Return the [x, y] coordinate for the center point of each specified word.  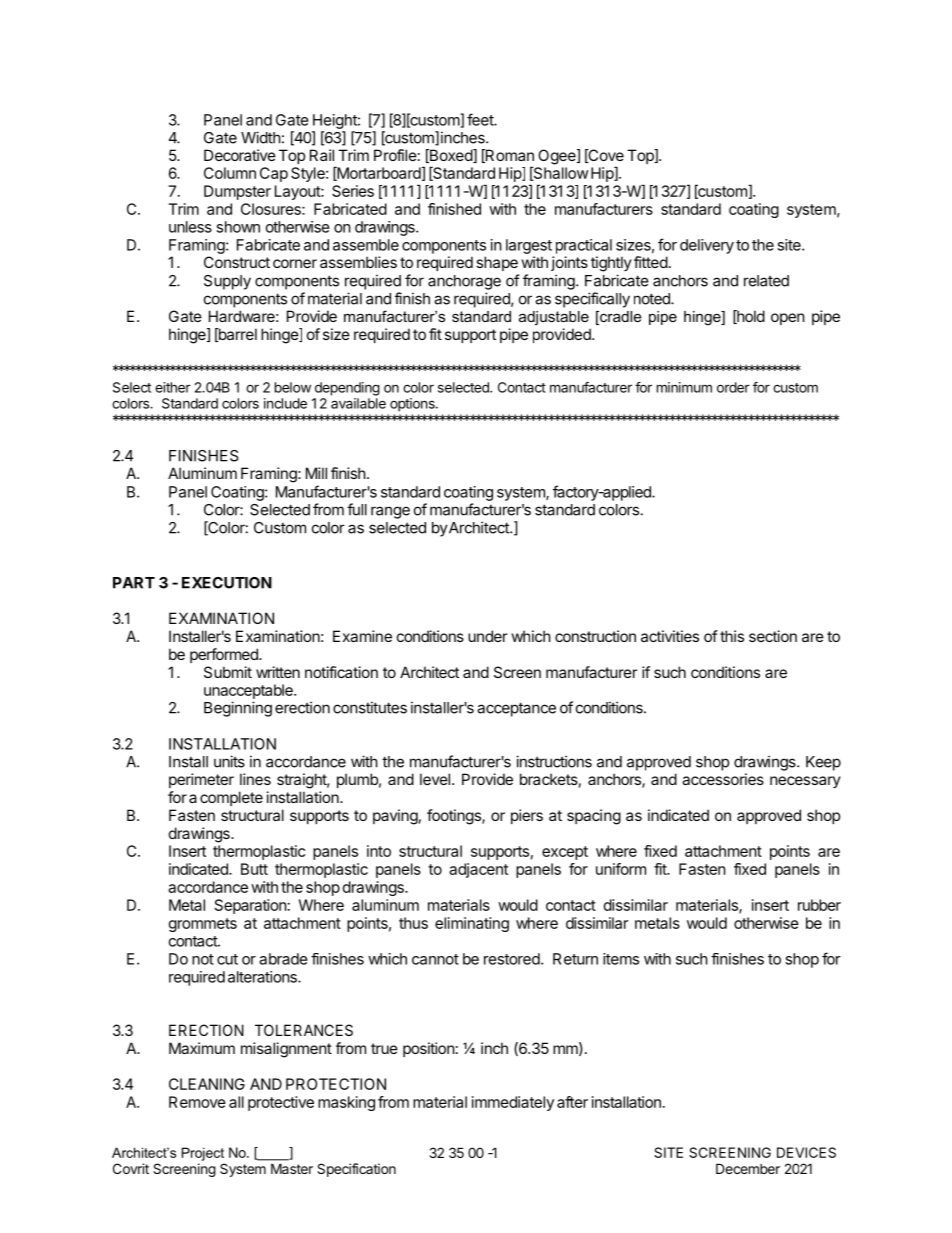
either [173, 387]
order [733, 387]
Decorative [240, 155]
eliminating [472, 924]
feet [481, 119]
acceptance [516, 709]
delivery [707, 246]
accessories [723, 779]
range [390, 512]
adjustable [554, 318]
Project [203, 1154]
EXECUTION [227, 583]
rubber [819, 905]
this [732, 636]
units [229, 761]
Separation [251, 906]
